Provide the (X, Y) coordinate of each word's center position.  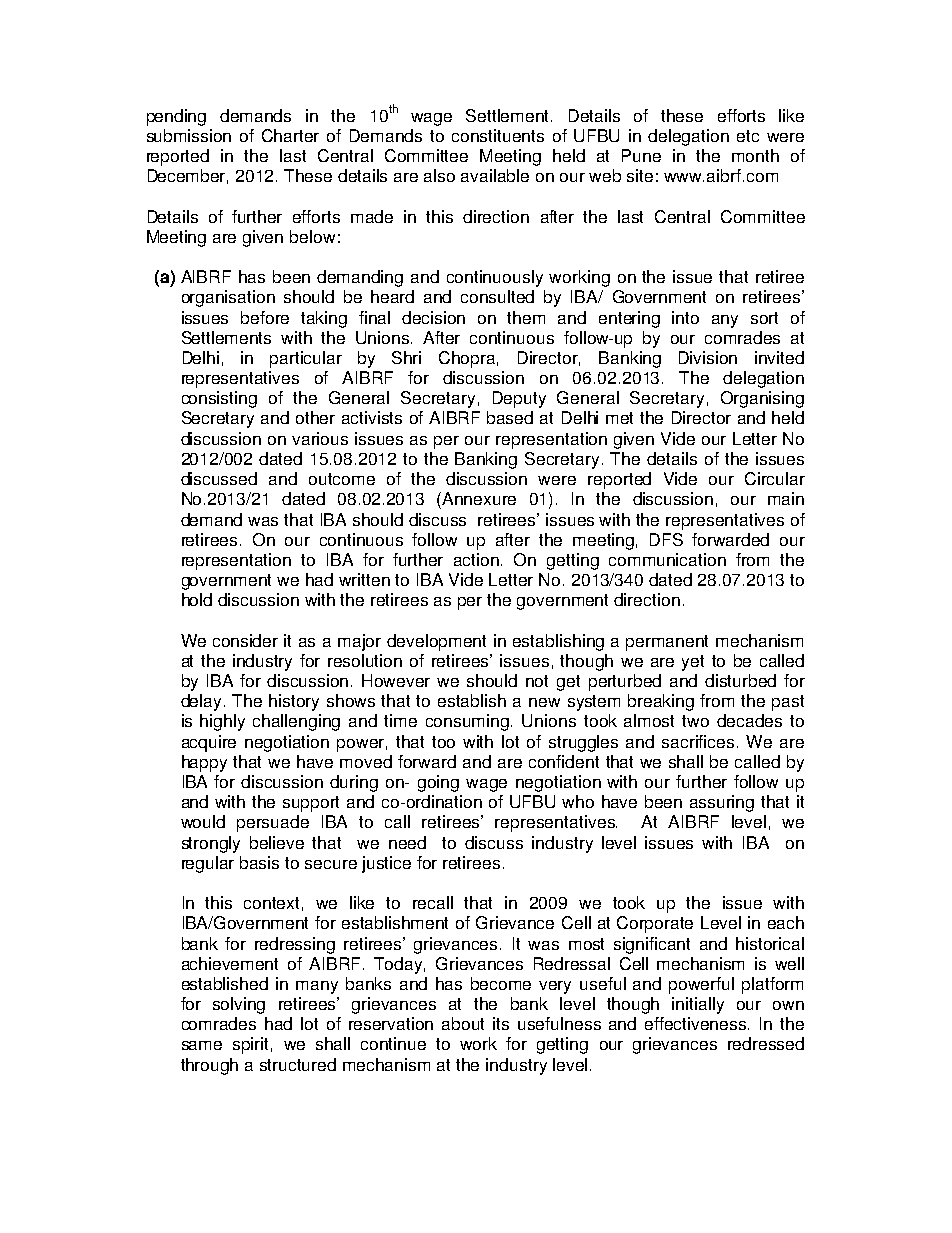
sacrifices (698, 741)
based (510, 417)
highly (222, 722)
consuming (469, 722)
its (501, 1023)
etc (748, 136)
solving (239, 1005)
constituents (498, 135)
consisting (219, 399)
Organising (762, 399)
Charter (290, 135)
